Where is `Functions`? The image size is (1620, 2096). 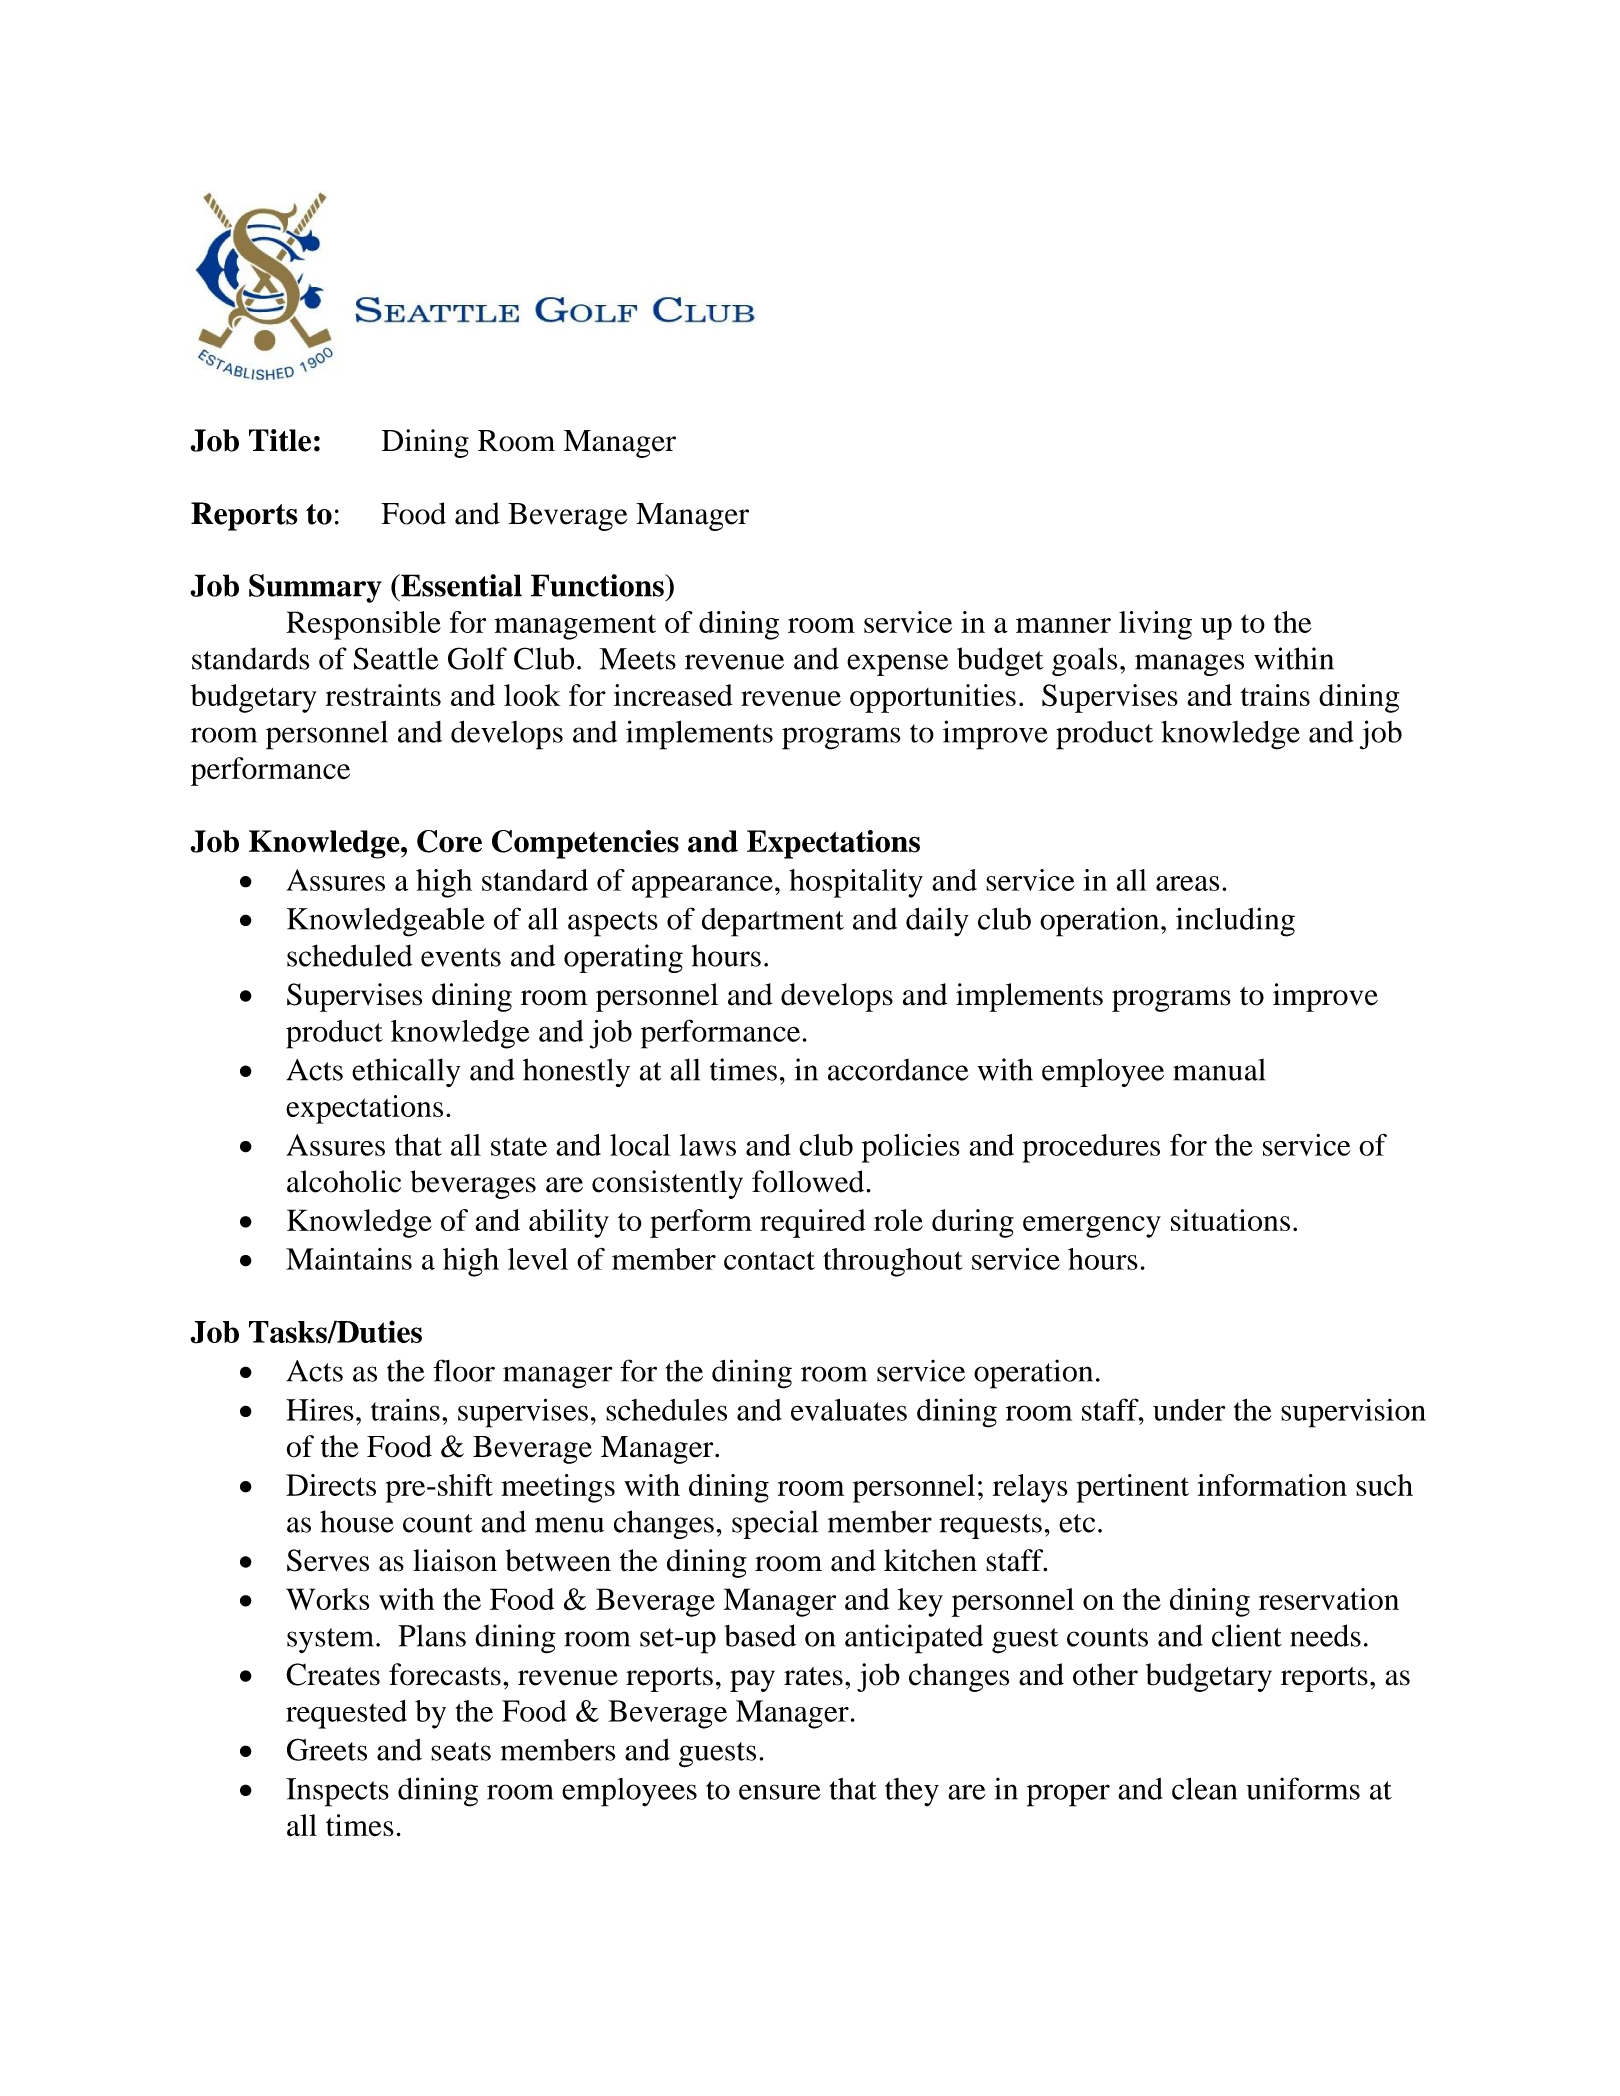
Functions is located at coordinates (598, 585).
